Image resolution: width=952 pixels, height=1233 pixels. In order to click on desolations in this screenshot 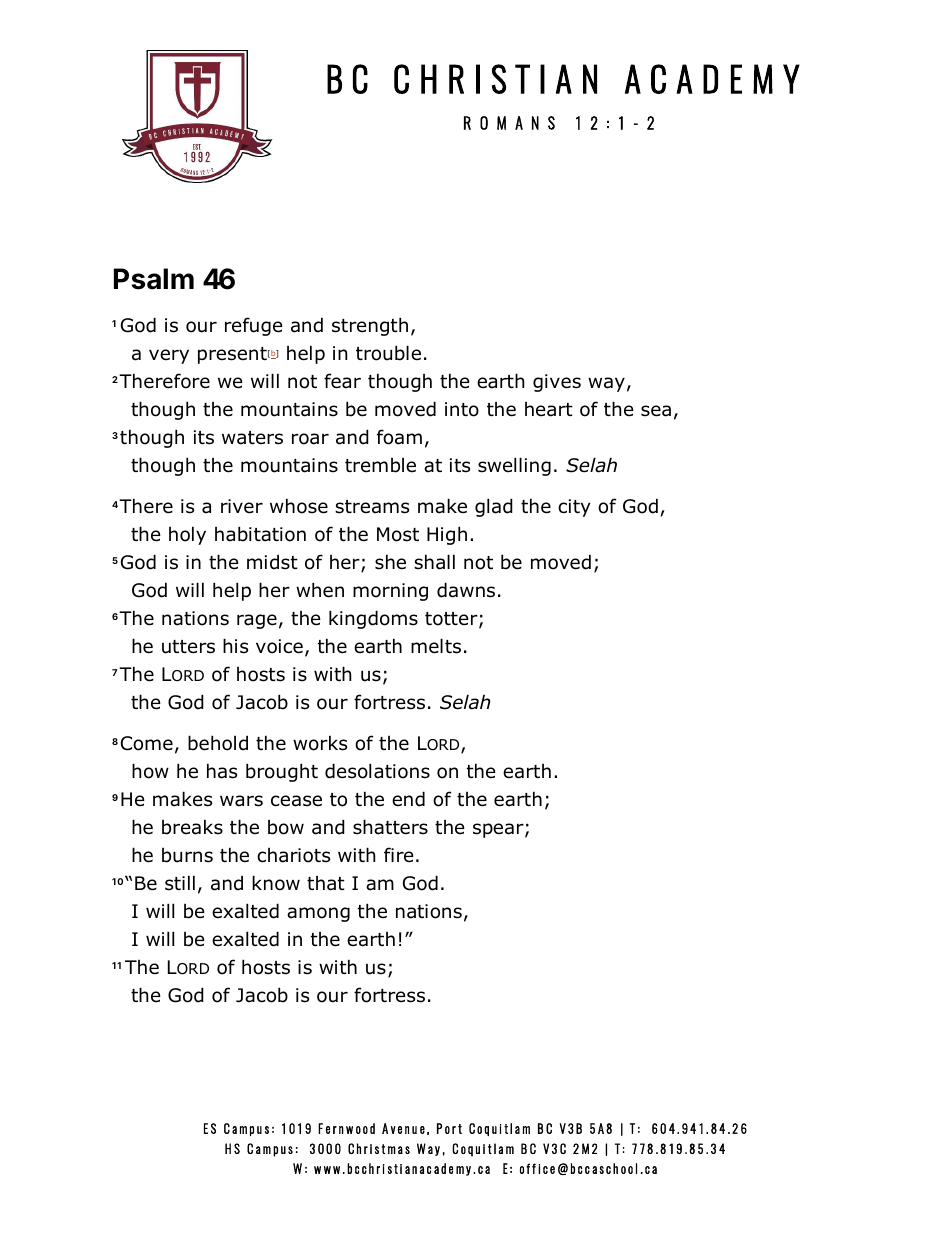, I will do `click(377, 771)`.
